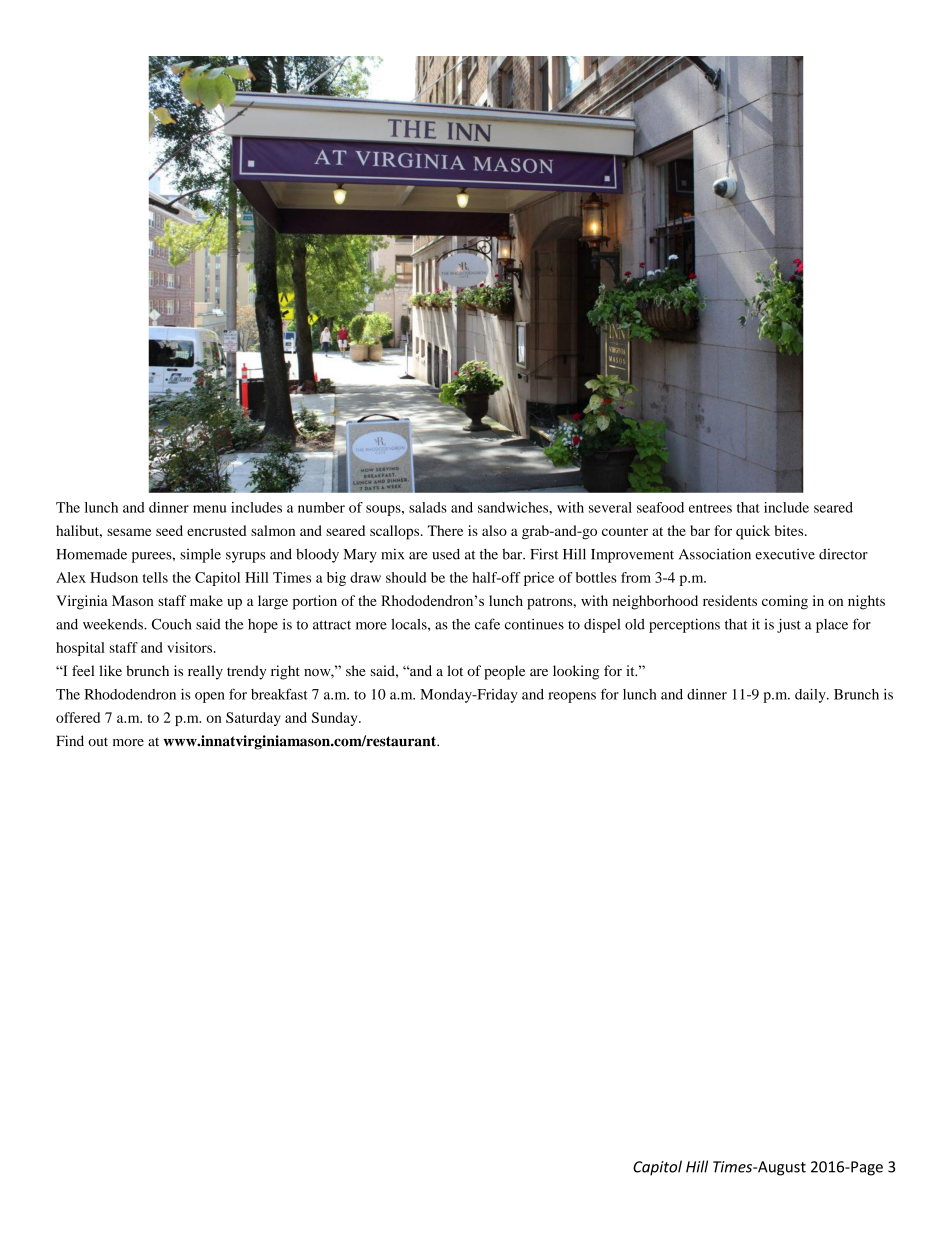 Image resolution: width=952 pixels, height=1233 pixels. I want to click on should, so click(406, 577).
